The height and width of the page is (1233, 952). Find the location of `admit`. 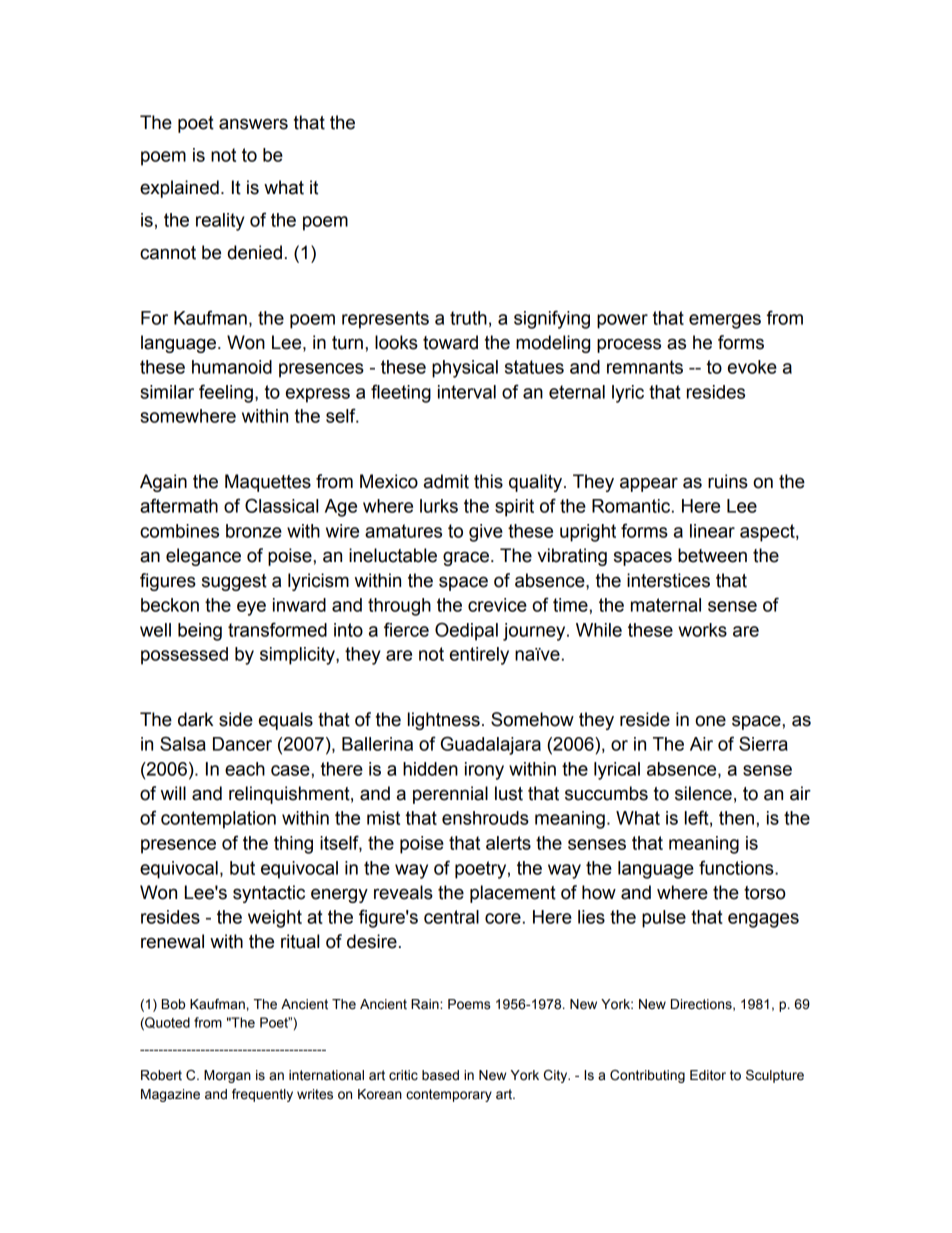

admit is located at coordinates (446, 481).
